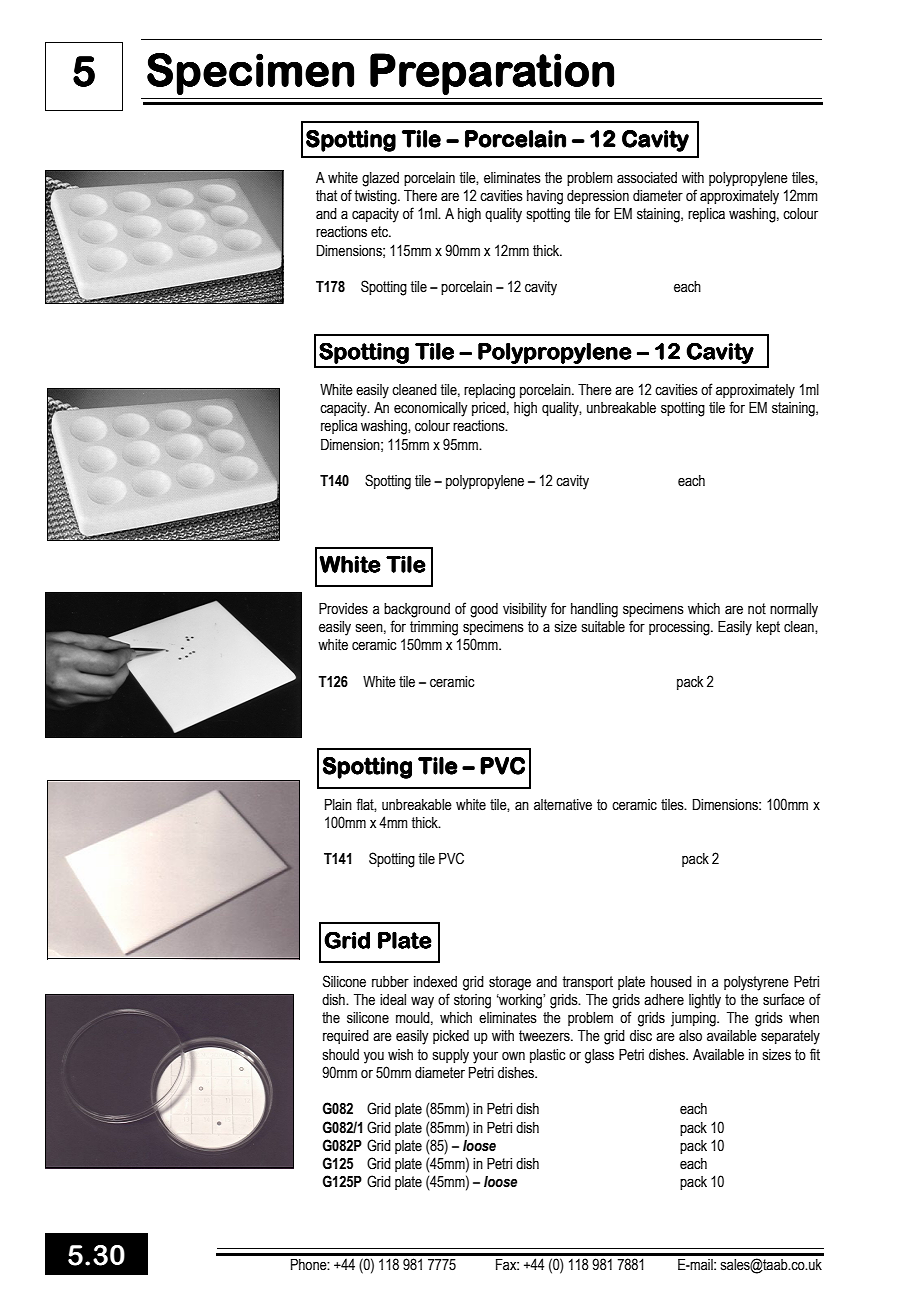  I want to click on alternative, so click(563, 805).
